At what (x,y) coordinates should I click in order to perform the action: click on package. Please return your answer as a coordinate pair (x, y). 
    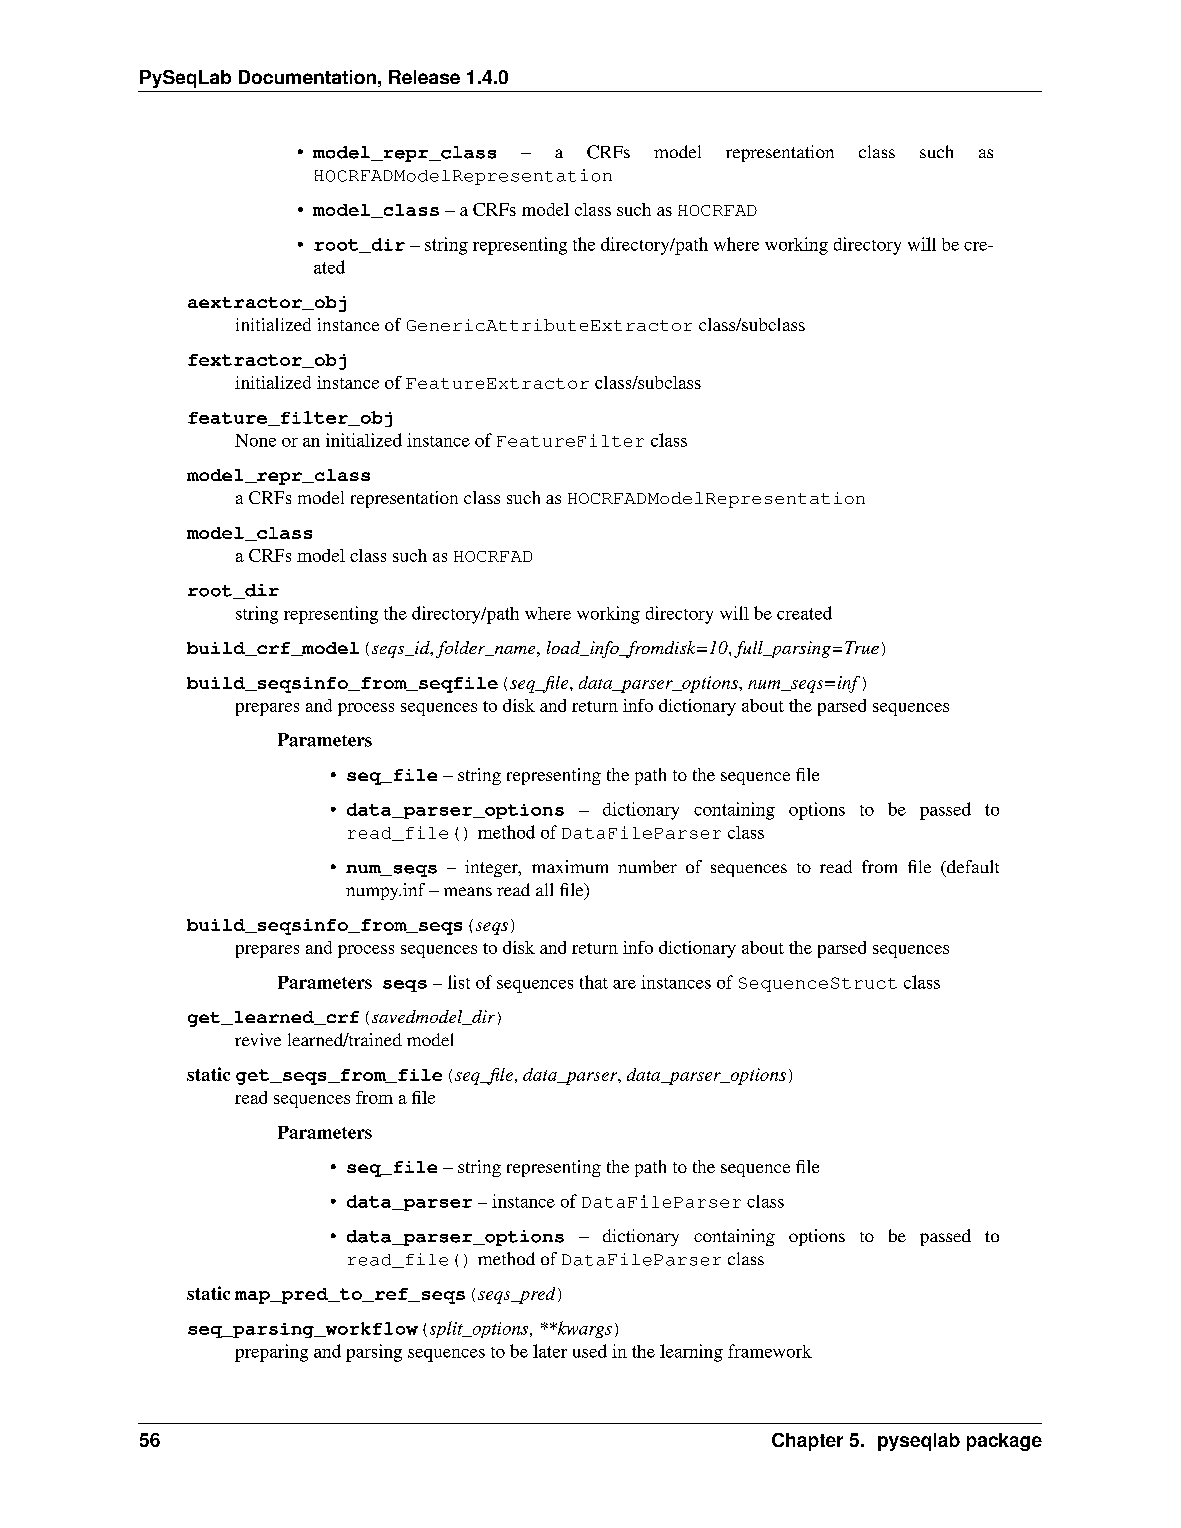
    Looking at the image, I should click on (1004, 1442).
